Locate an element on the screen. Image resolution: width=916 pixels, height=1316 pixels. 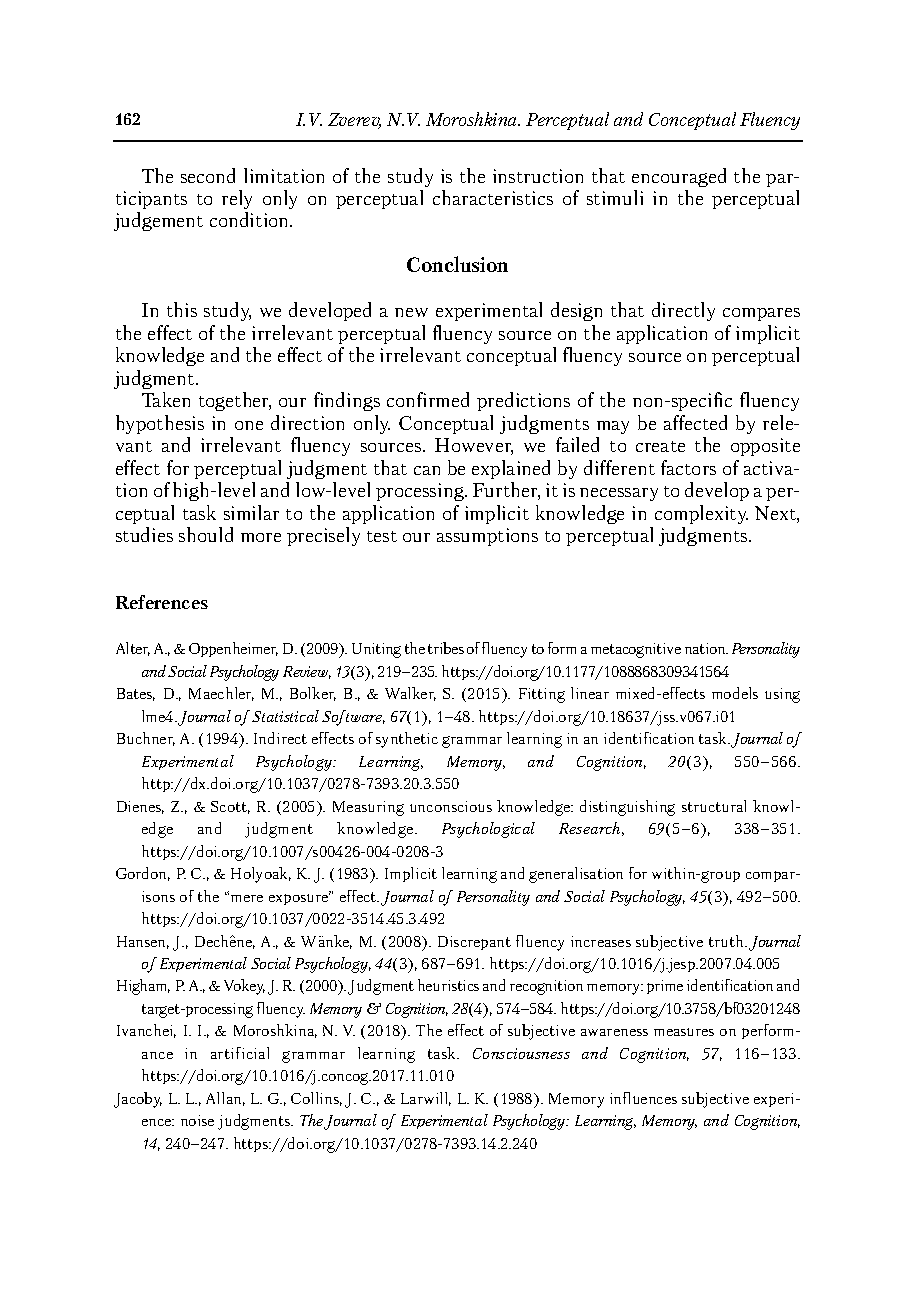
artificial is located at coordinates (240, 1053).
